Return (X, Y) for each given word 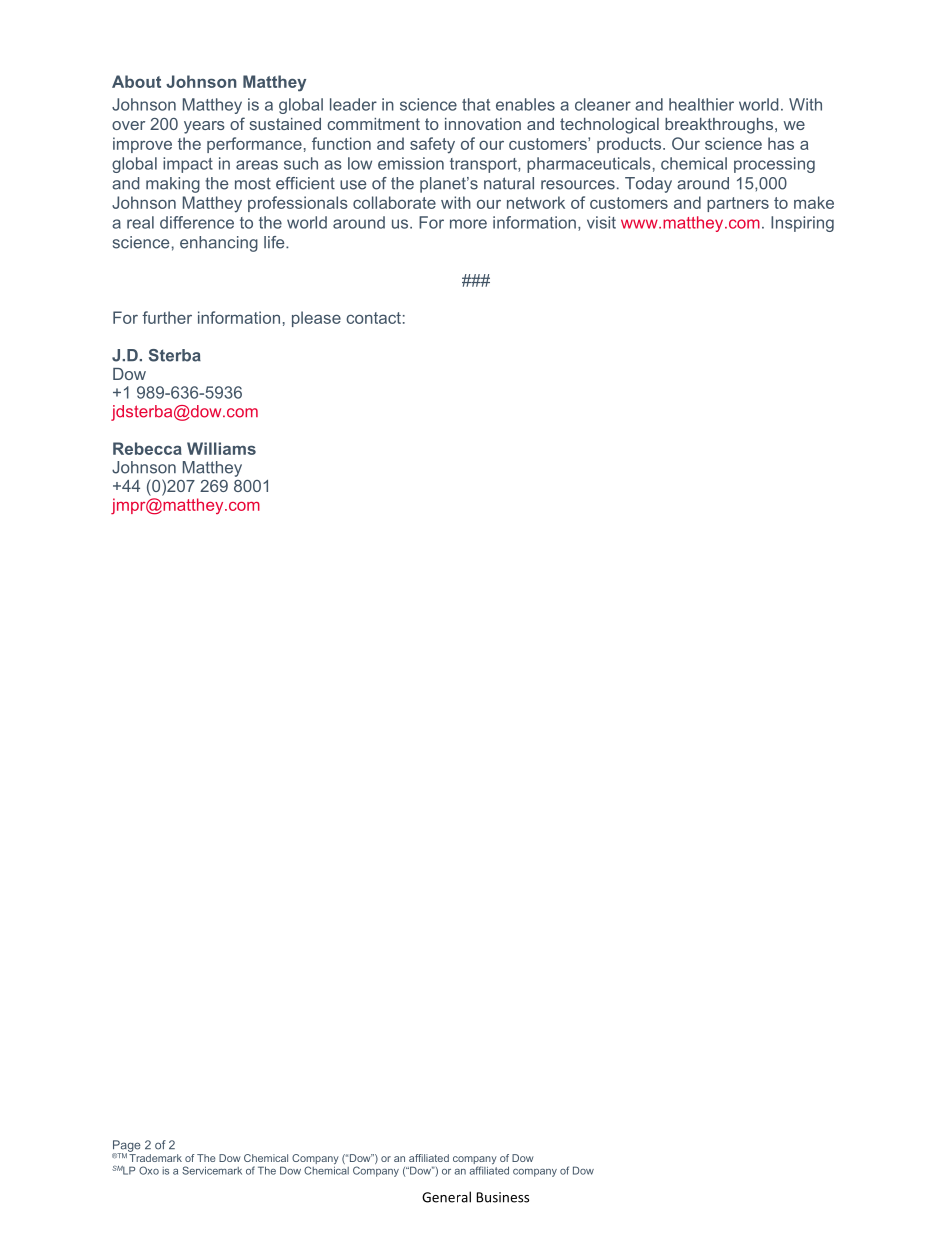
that (476, 104)
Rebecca (147, 448)
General (446, 1197)
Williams (221, 448)
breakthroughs (720, 126)
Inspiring (802, 224)
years (204, 127)
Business (503, 1197)
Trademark (155, 1158)
